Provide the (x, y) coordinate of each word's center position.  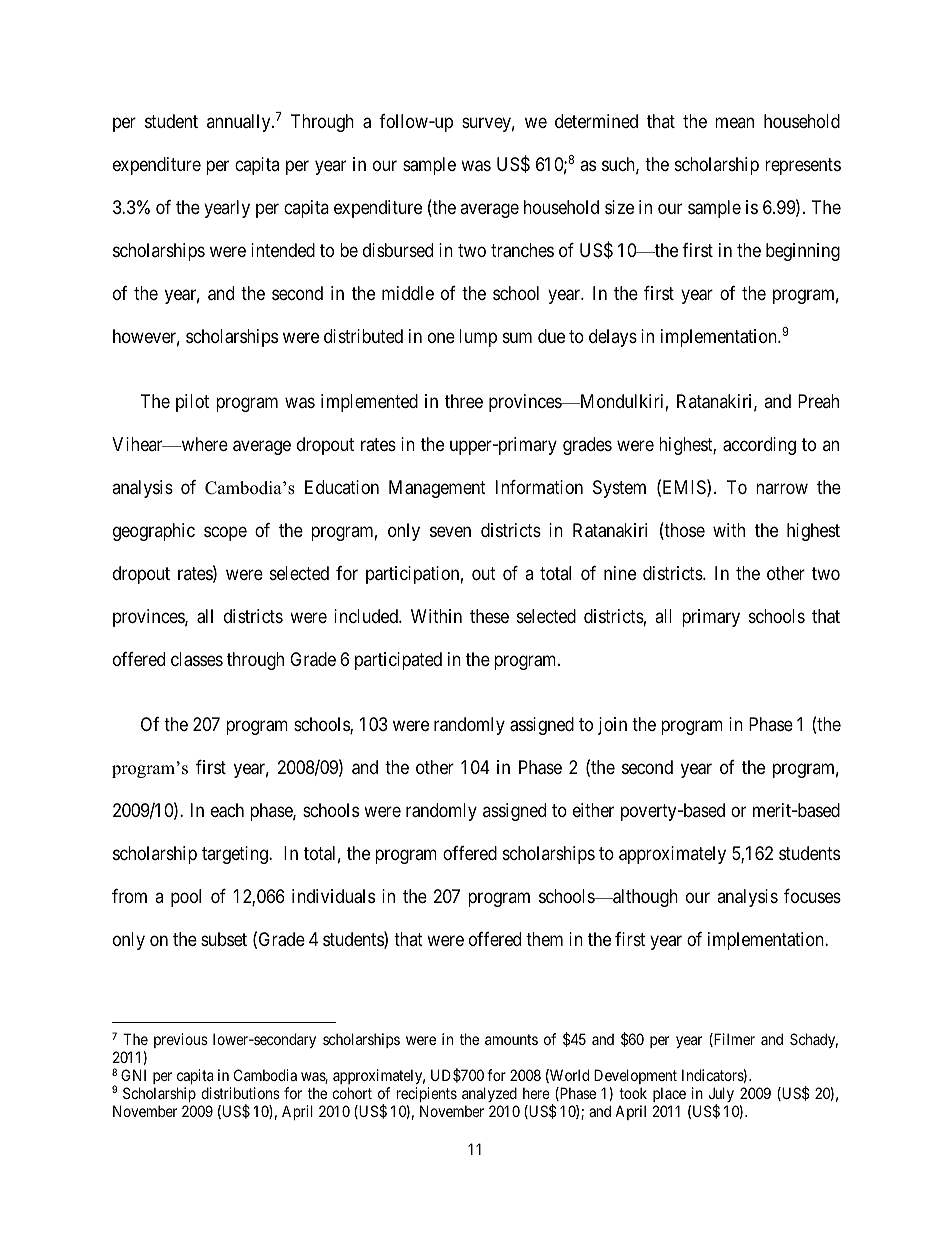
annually (240, 123)
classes (197, 659)
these (489, 616)
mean (734, 123)
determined (596, 121)
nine (620, 573)
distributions (240, 1093)
